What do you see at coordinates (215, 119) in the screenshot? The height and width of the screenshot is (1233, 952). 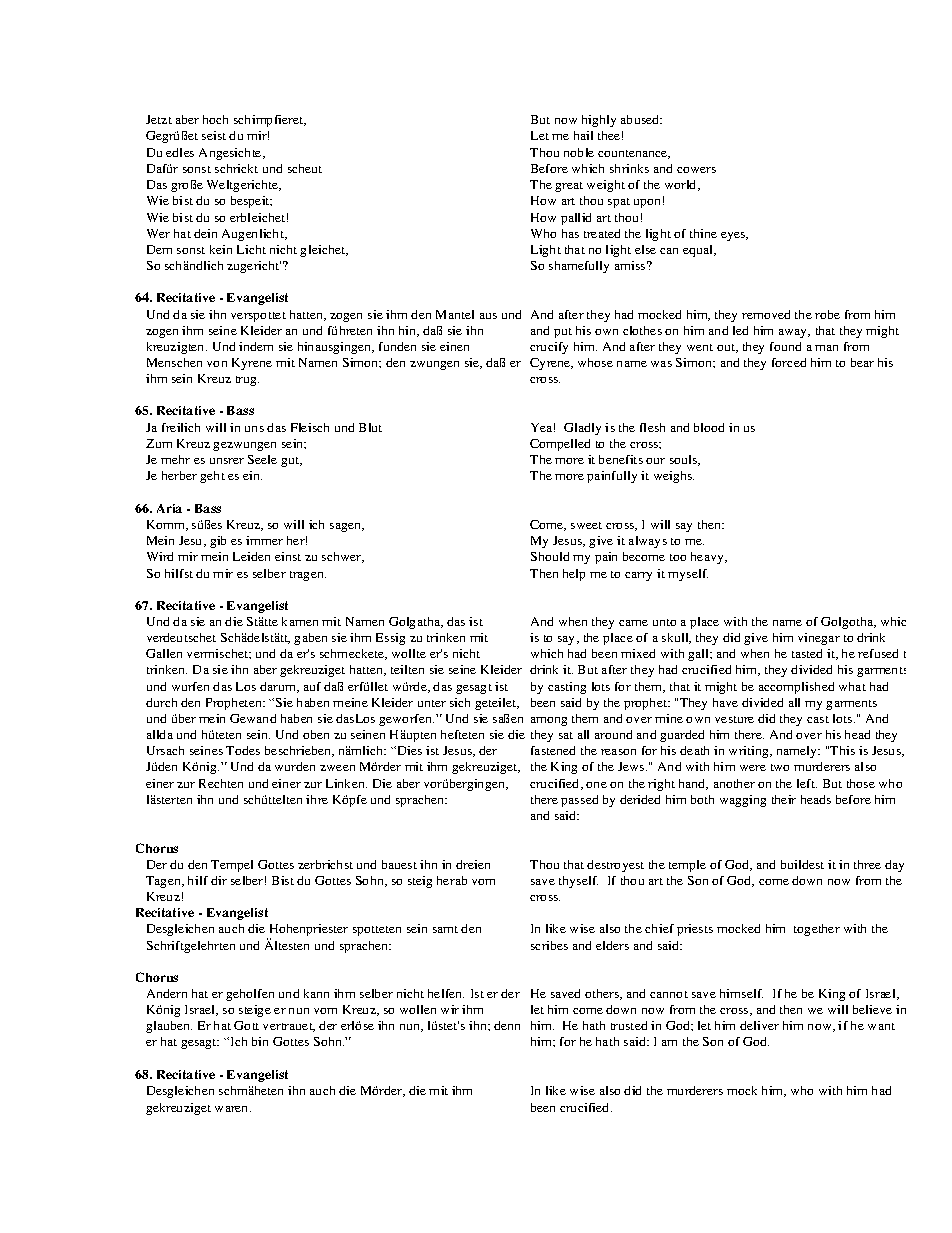 I see `hoch` at bounding box center [215, 119].
